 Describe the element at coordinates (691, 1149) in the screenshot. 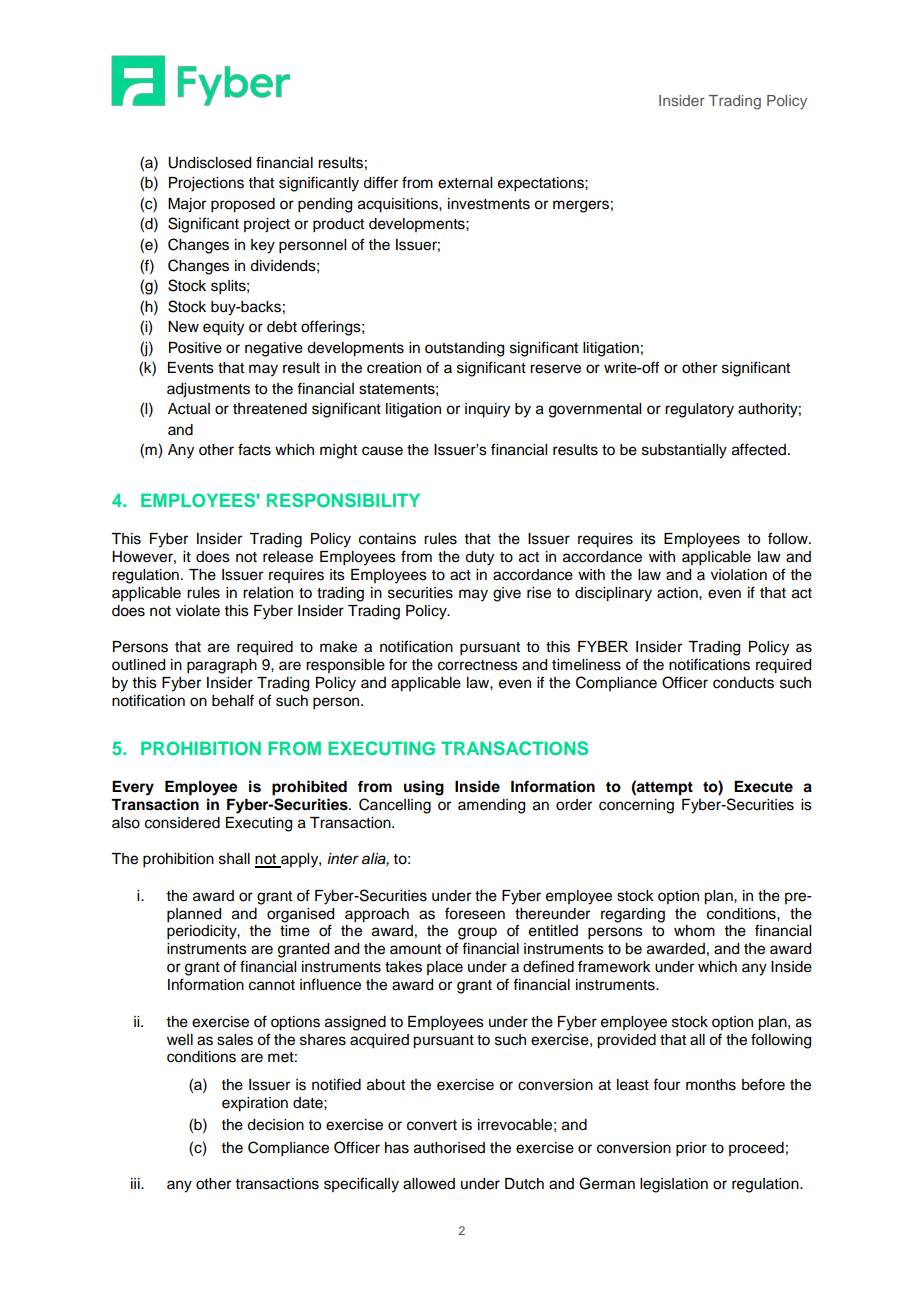

I see `prior` at that location.
